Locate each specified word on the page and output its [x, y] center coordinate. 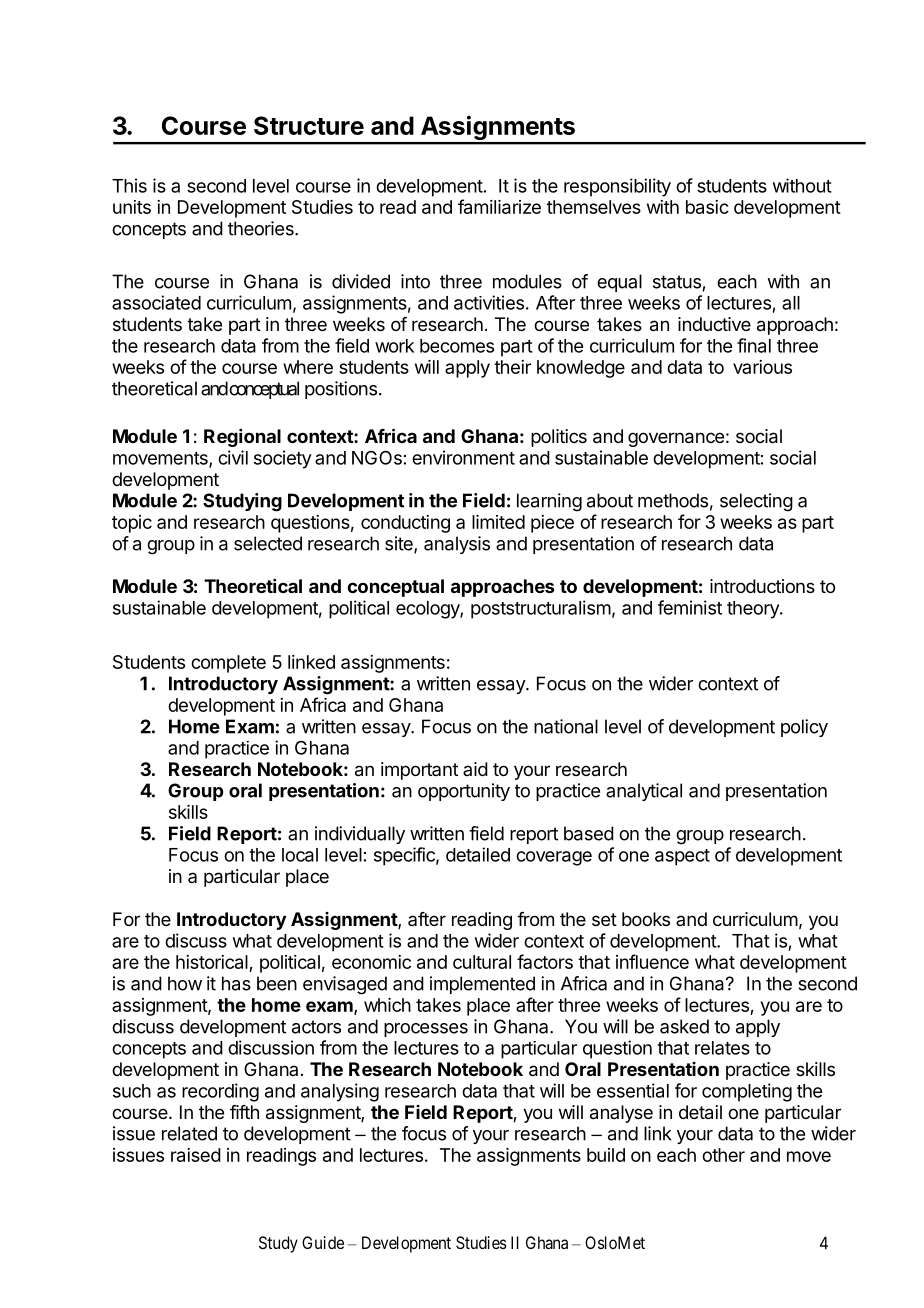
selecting [756, 502]
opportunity [464, 792]
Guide [323, 1242]
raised [196, 1155]
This [129, 185]
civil [233, 457]
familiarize [499, 206]
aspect [682, 857]
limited [498, 522]
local [300, 855]
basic [707, 207]
